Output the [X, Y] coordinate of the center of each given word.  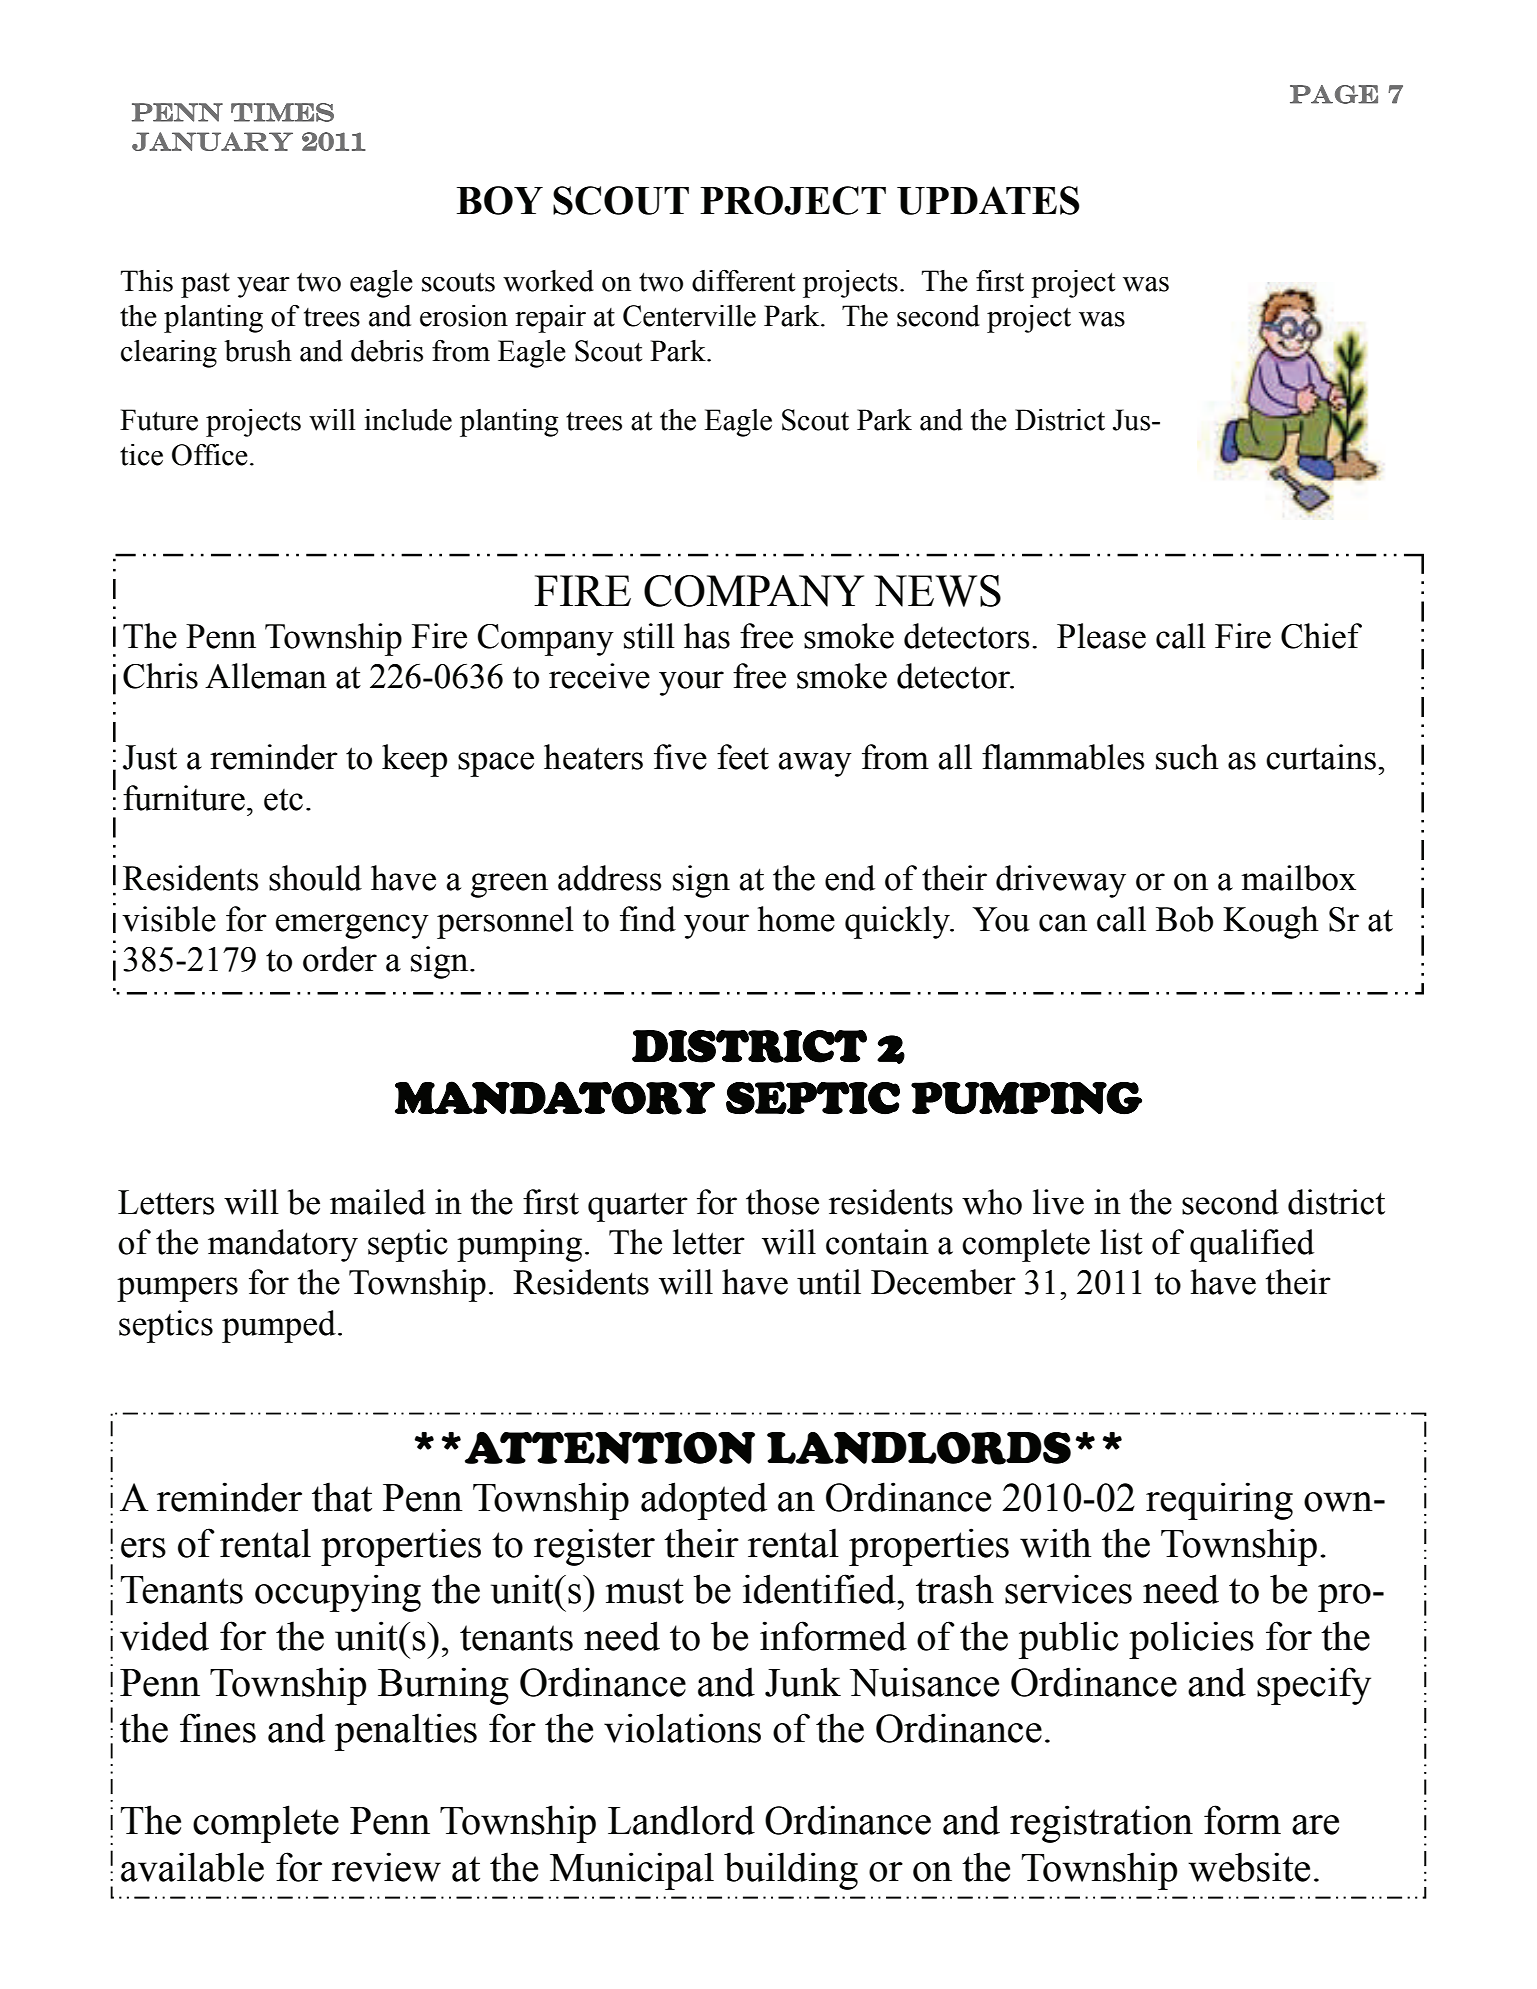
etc [283, 800]
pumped [279, 1326]
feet [743, 757]
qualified [1252, 1245]
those [782, 1202]
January [212, 141]
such [1187, 757]
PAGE [1334, 94]
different [743, 281]
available [192, 1867]
